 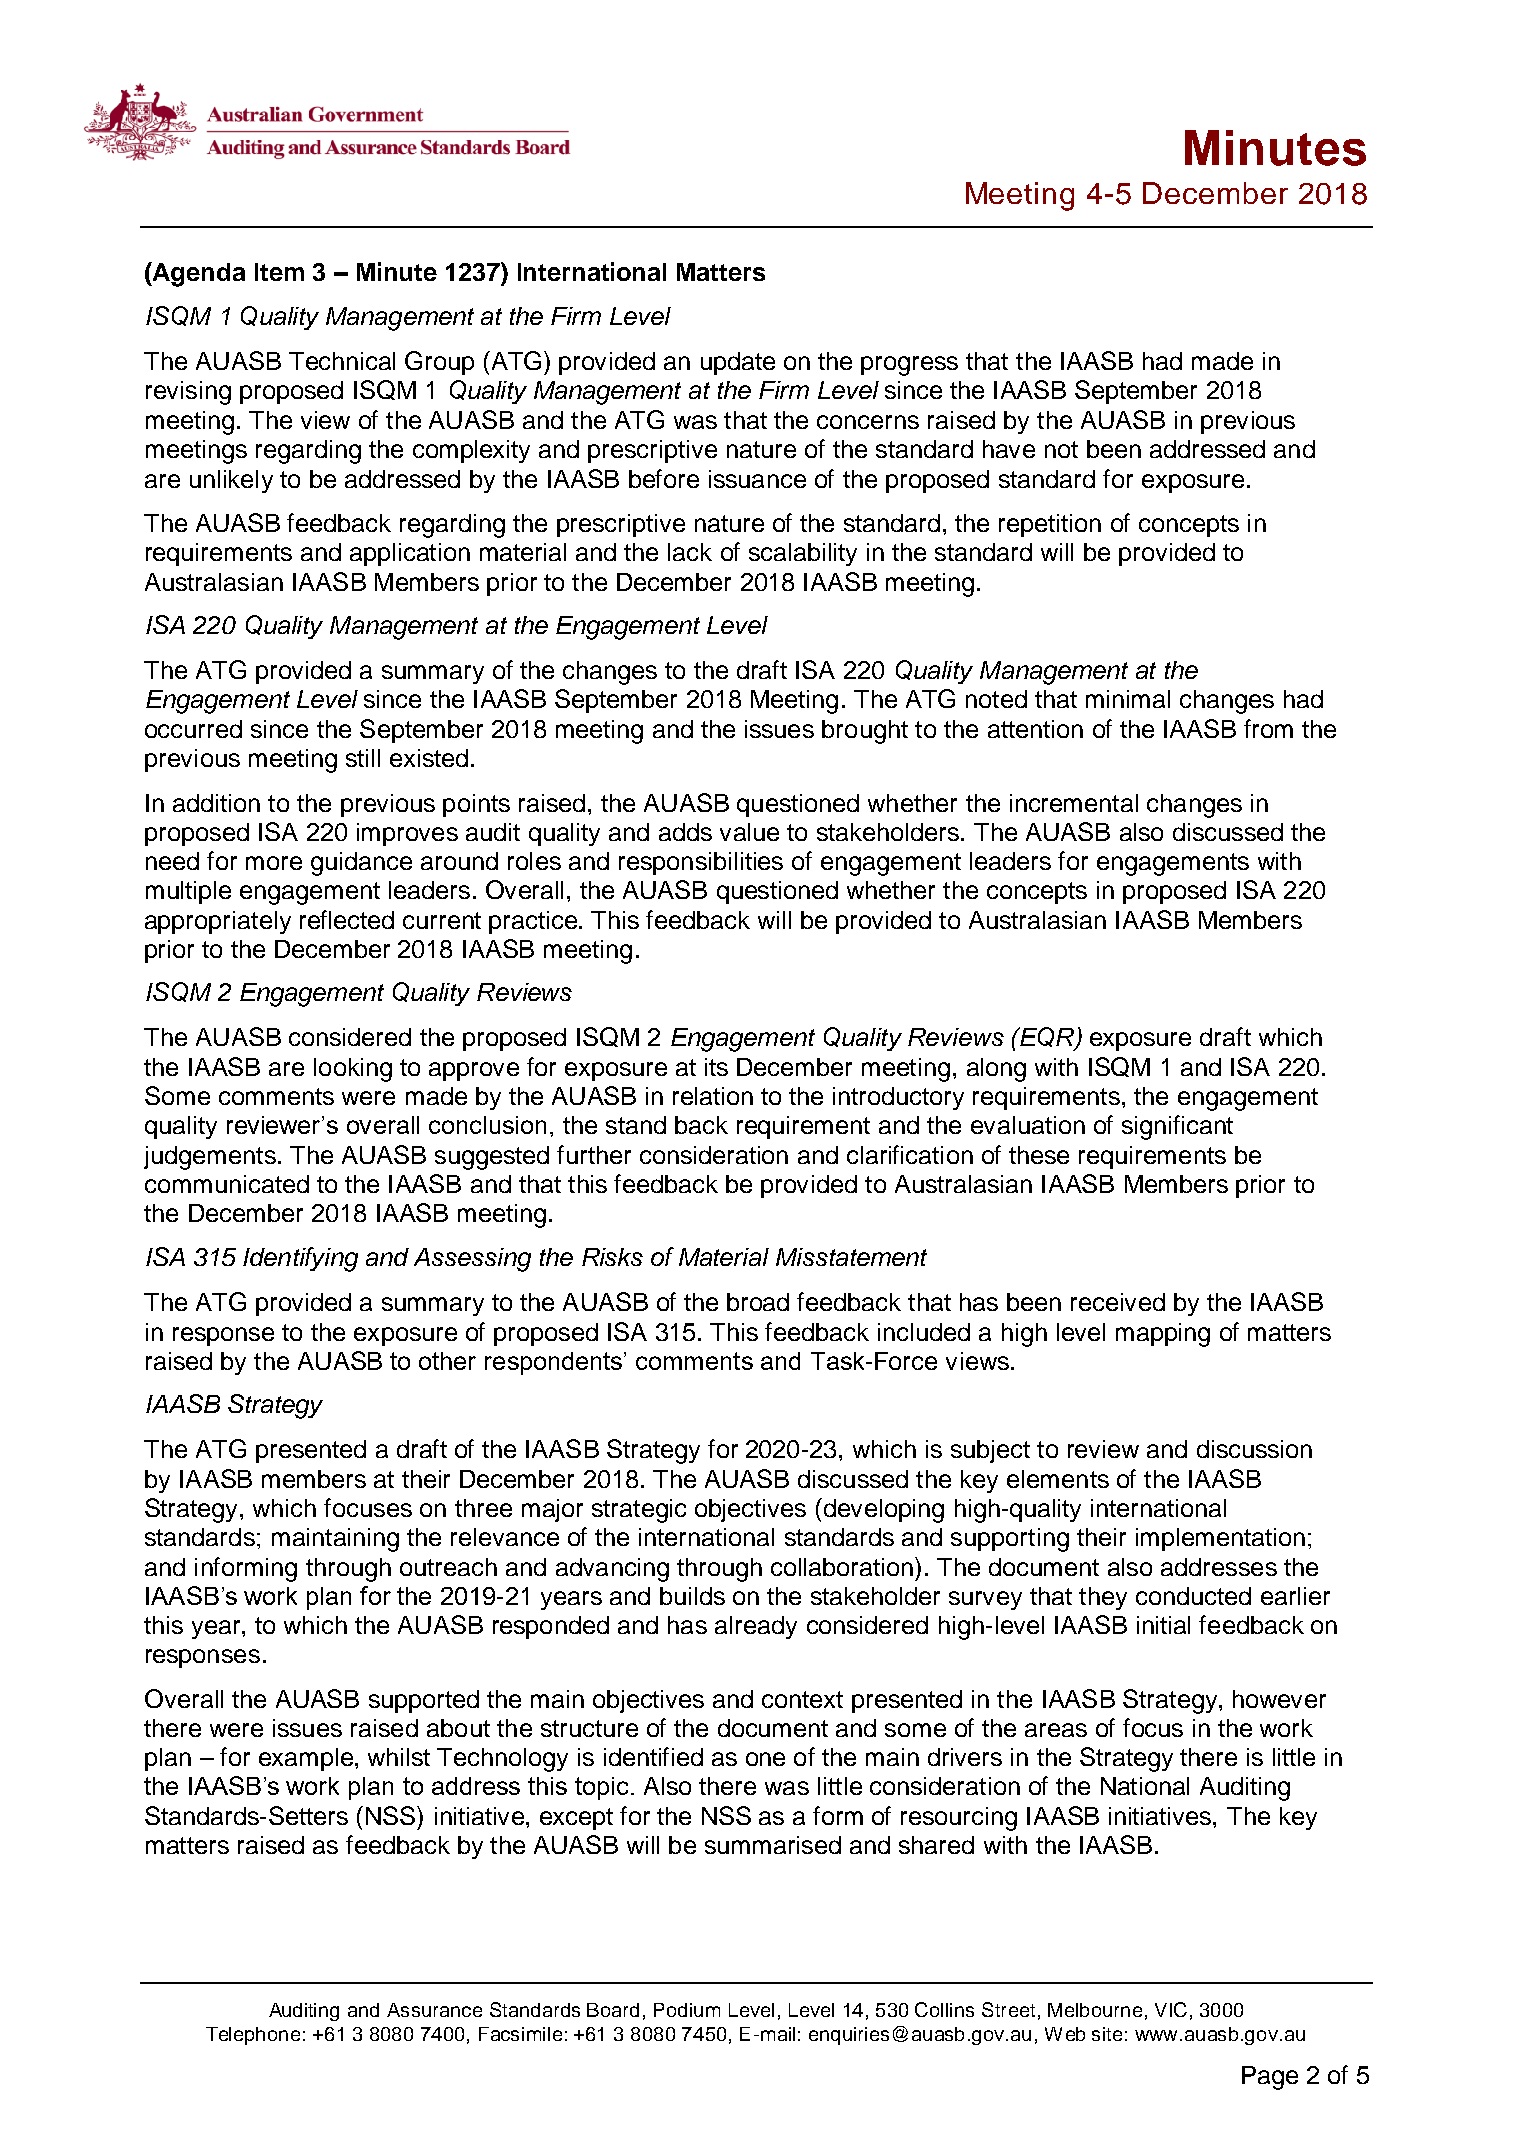 What do you see at coordinates (687, 2010) in the screenshot?
I see `Podium` at bounding box center [687, 2010].
